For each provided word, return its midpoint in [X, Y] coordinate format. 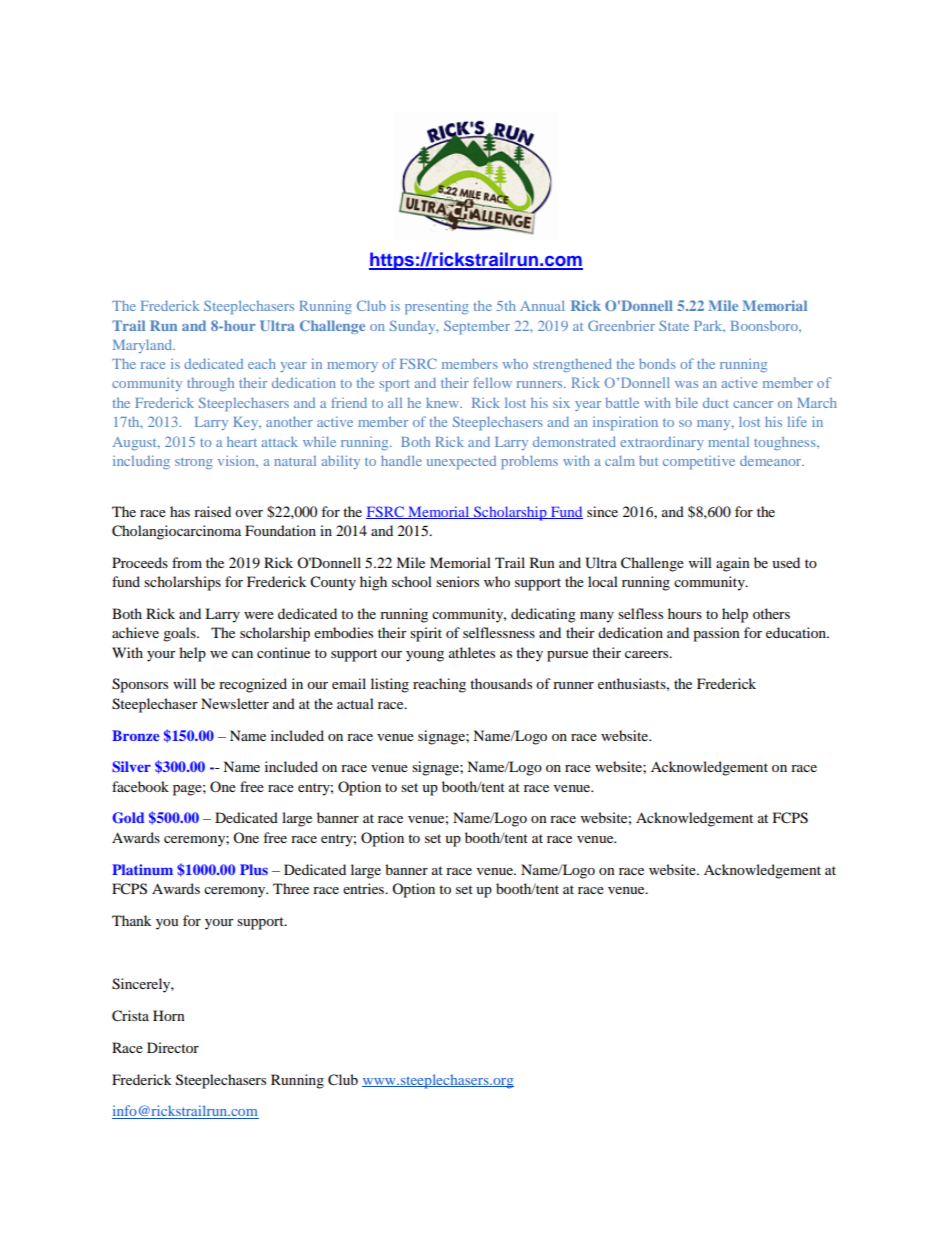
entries [365, 888]
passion [716, 634]
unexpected [461, 463]
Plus [254, 869]
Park [709, 326]
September [477, 327]
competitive [699, 462]
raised [212, 511]
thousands [501, 683]
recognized [253, 685]
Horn [169, 1015]
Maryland [144, 346]
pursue [567, 656]
